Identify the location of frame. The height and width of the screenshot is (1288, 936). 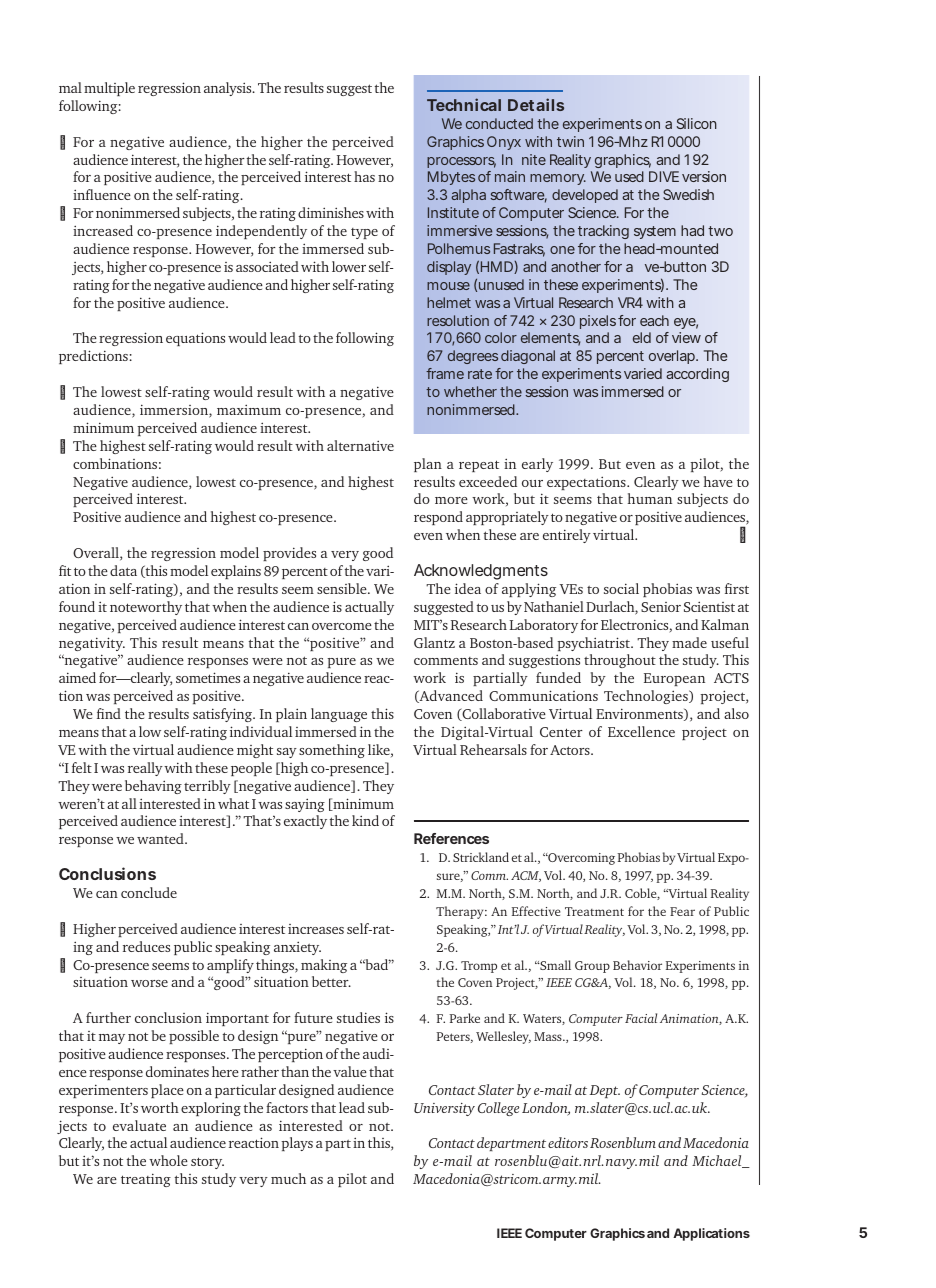
(445, 373).
